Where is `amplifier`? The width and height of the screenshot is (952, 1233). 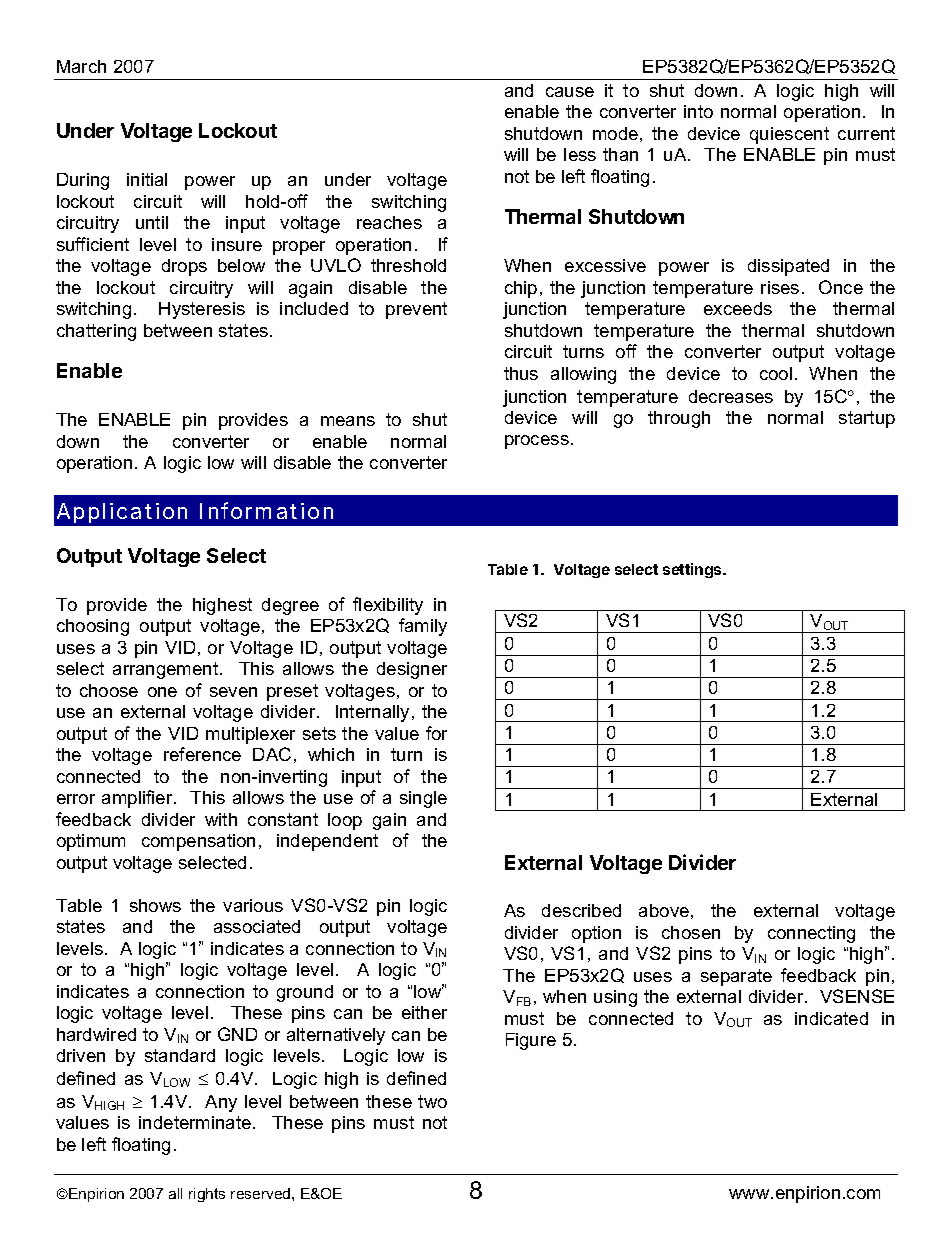 amplifier is located at coordinates (138, 799).
